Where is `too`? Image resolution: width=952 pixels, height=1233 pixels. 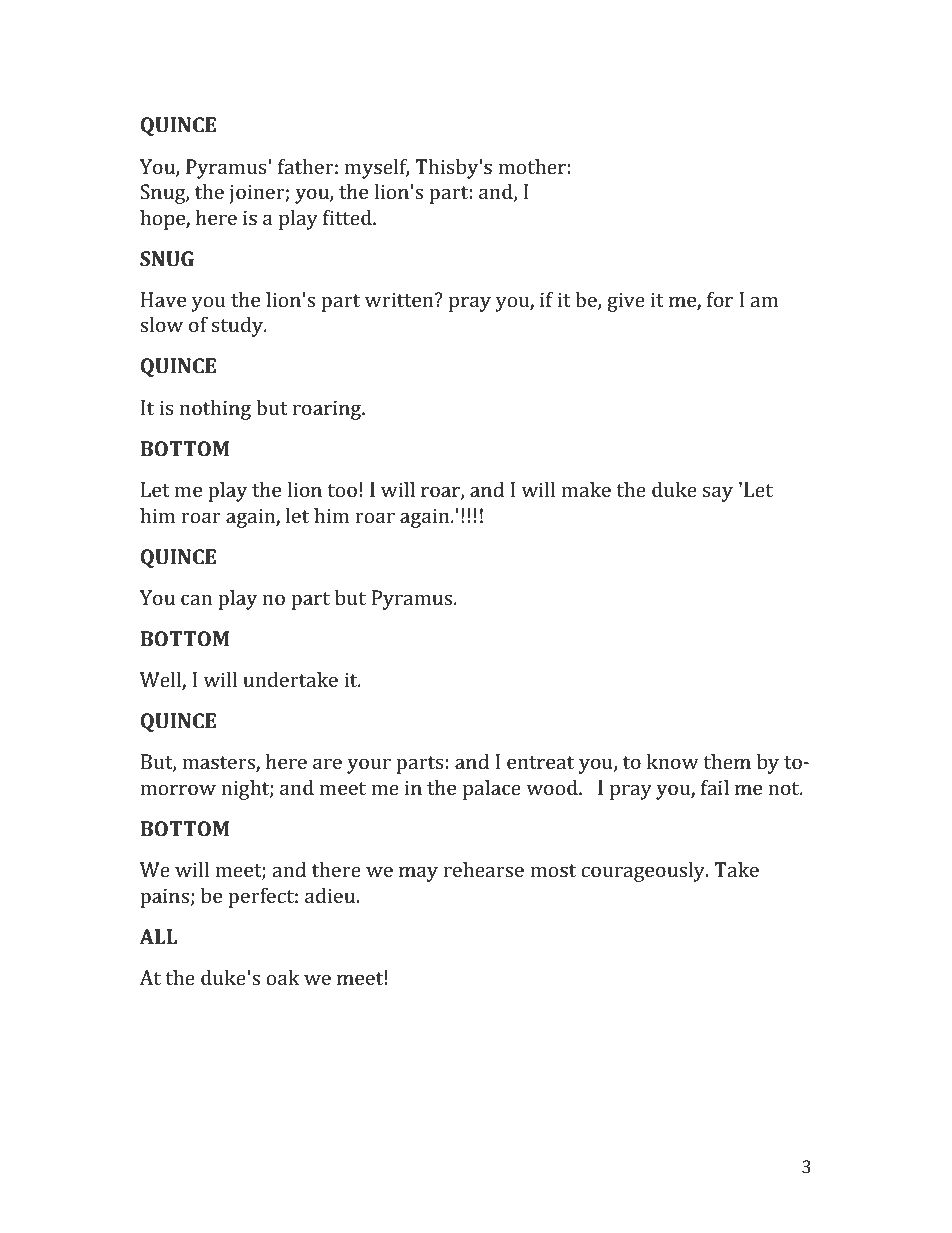
too is located at coordinates (342, 490).
